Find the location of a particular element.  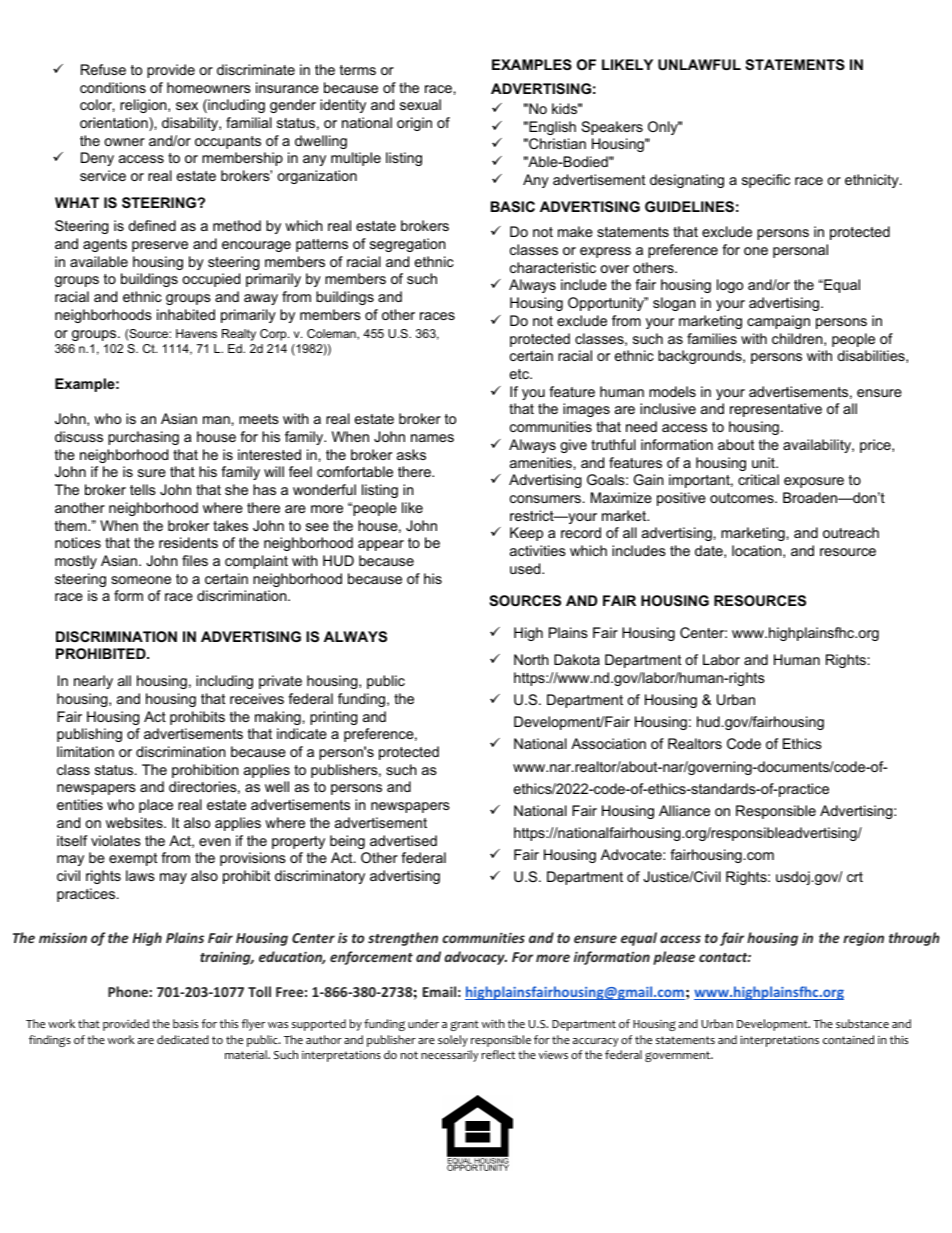

advertised is located at coordinates (403, 840).
